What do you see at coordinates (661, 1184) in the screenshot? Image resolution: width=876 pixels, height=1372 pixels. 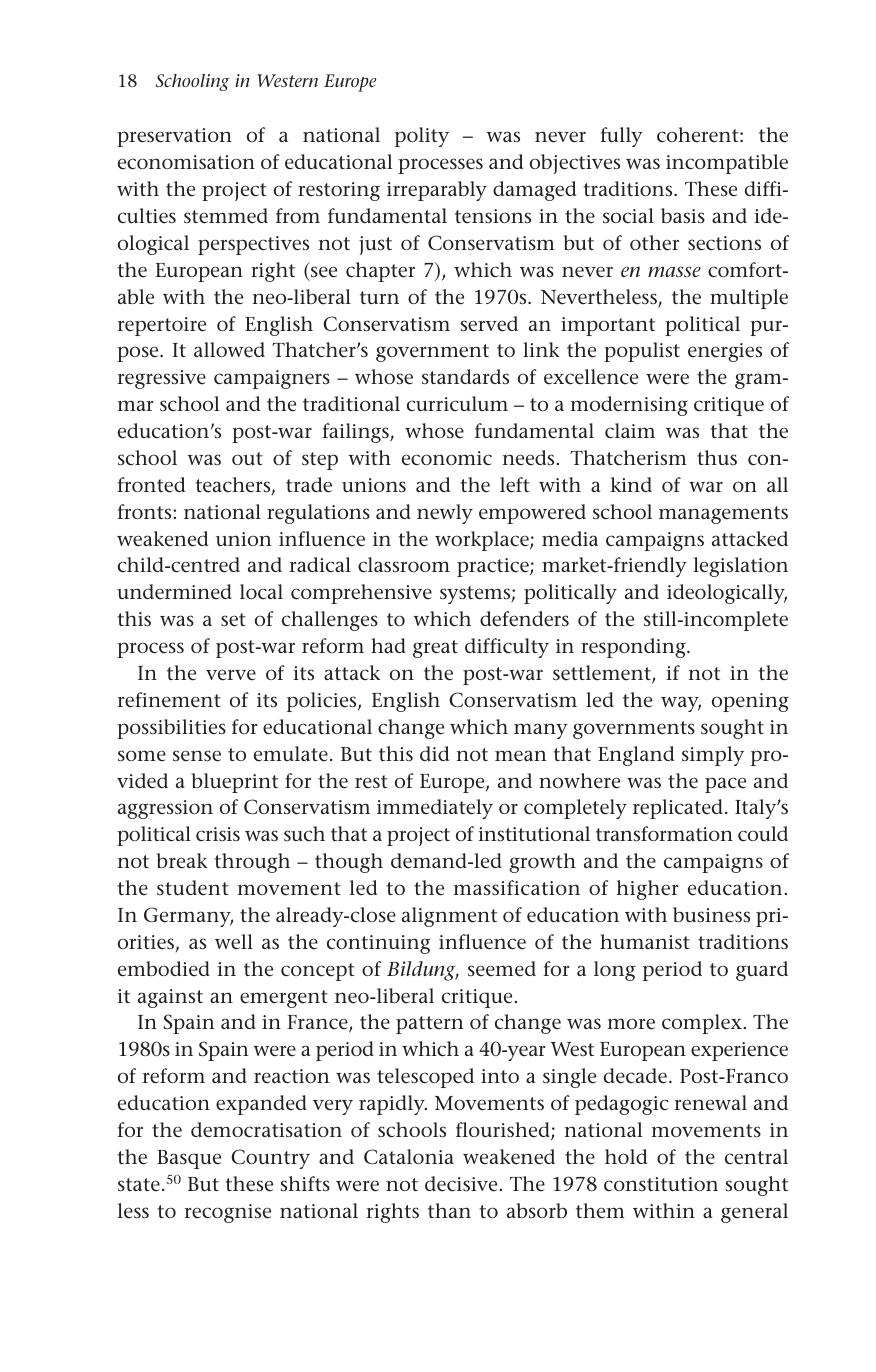 I see `constitution` at bounding box center [661, 1184].
